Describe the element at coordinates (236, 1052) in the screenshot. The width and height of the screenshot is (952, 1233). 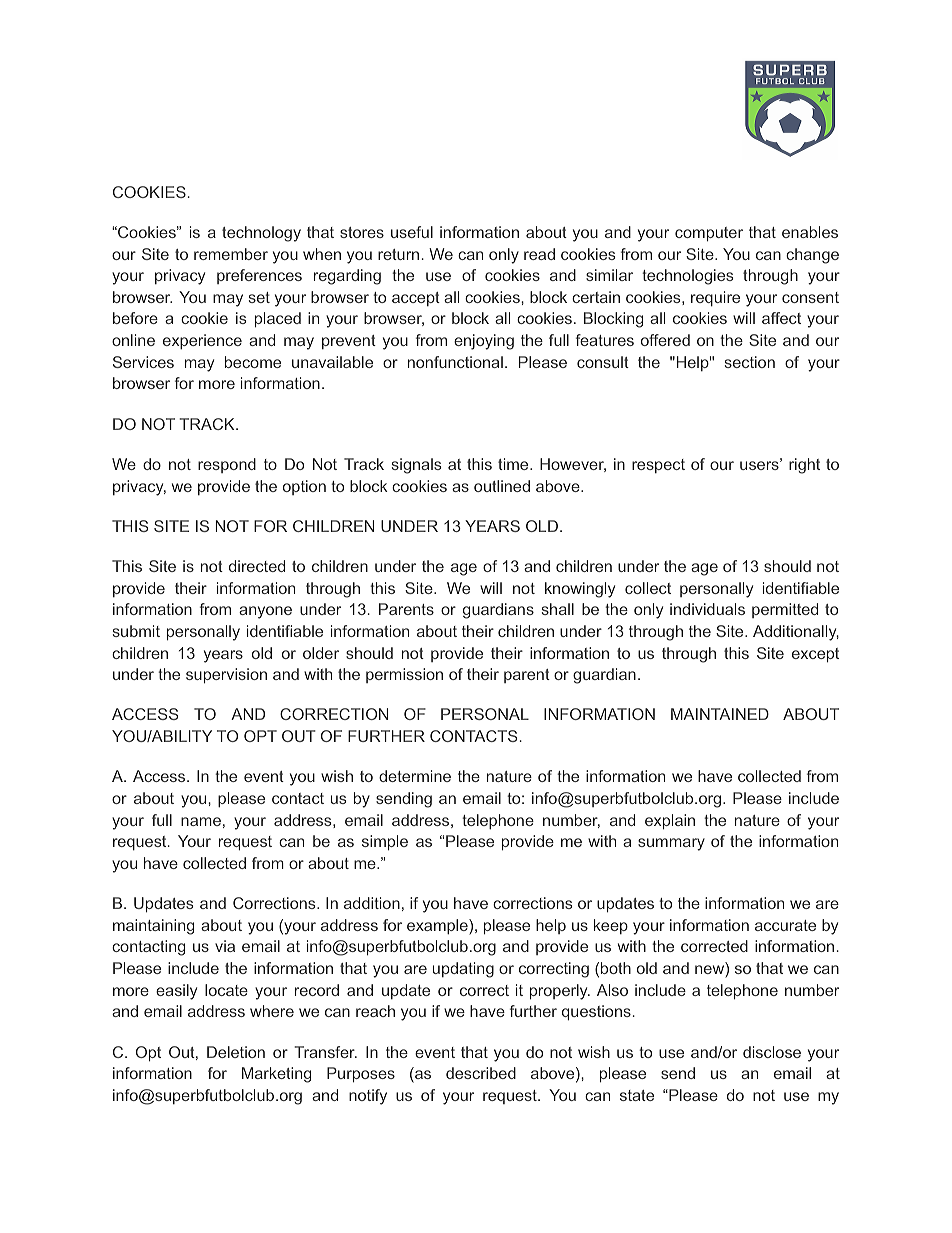
I see `Deletion` at that location.
